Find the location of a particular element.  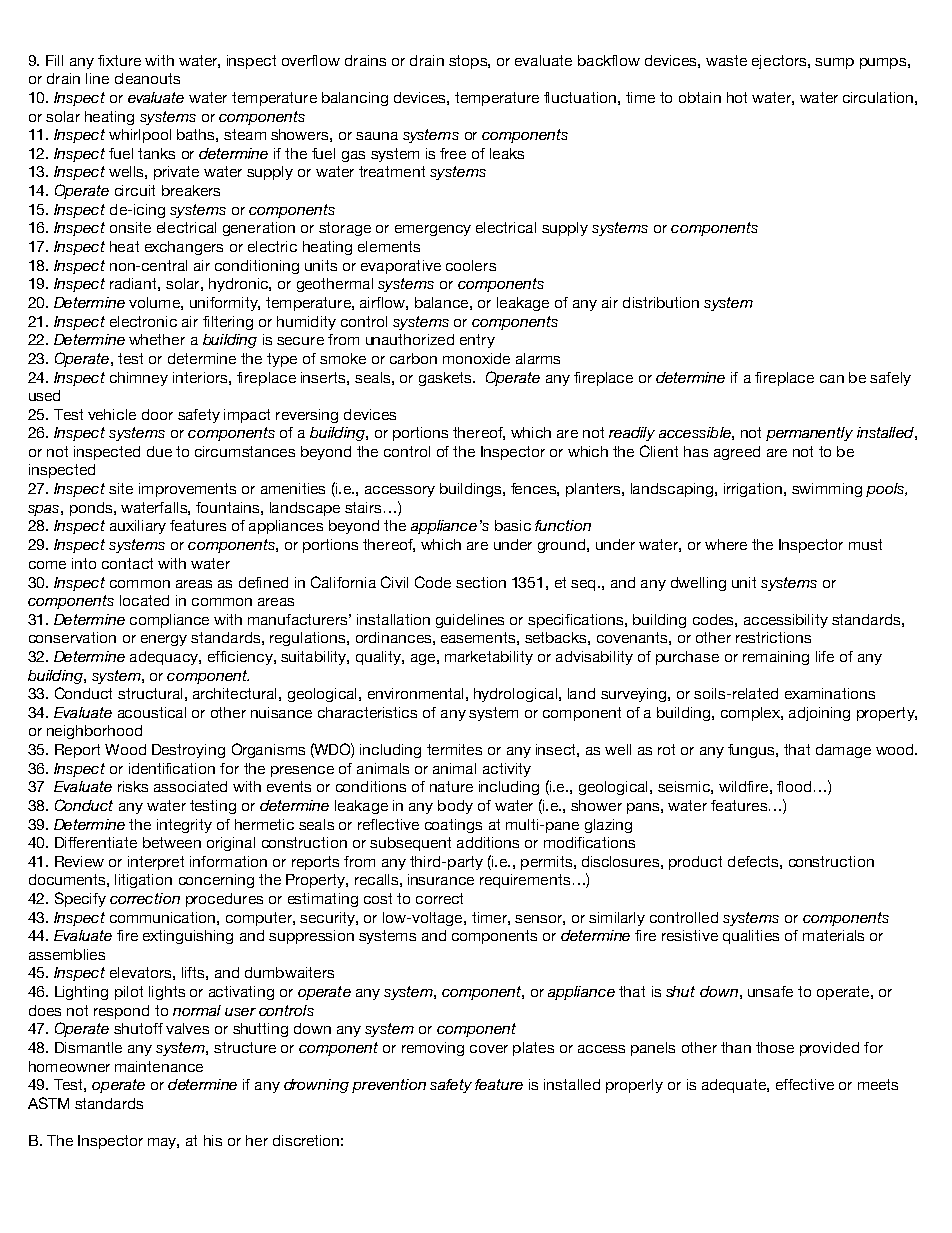

door is located at coordinates (157, 414).
